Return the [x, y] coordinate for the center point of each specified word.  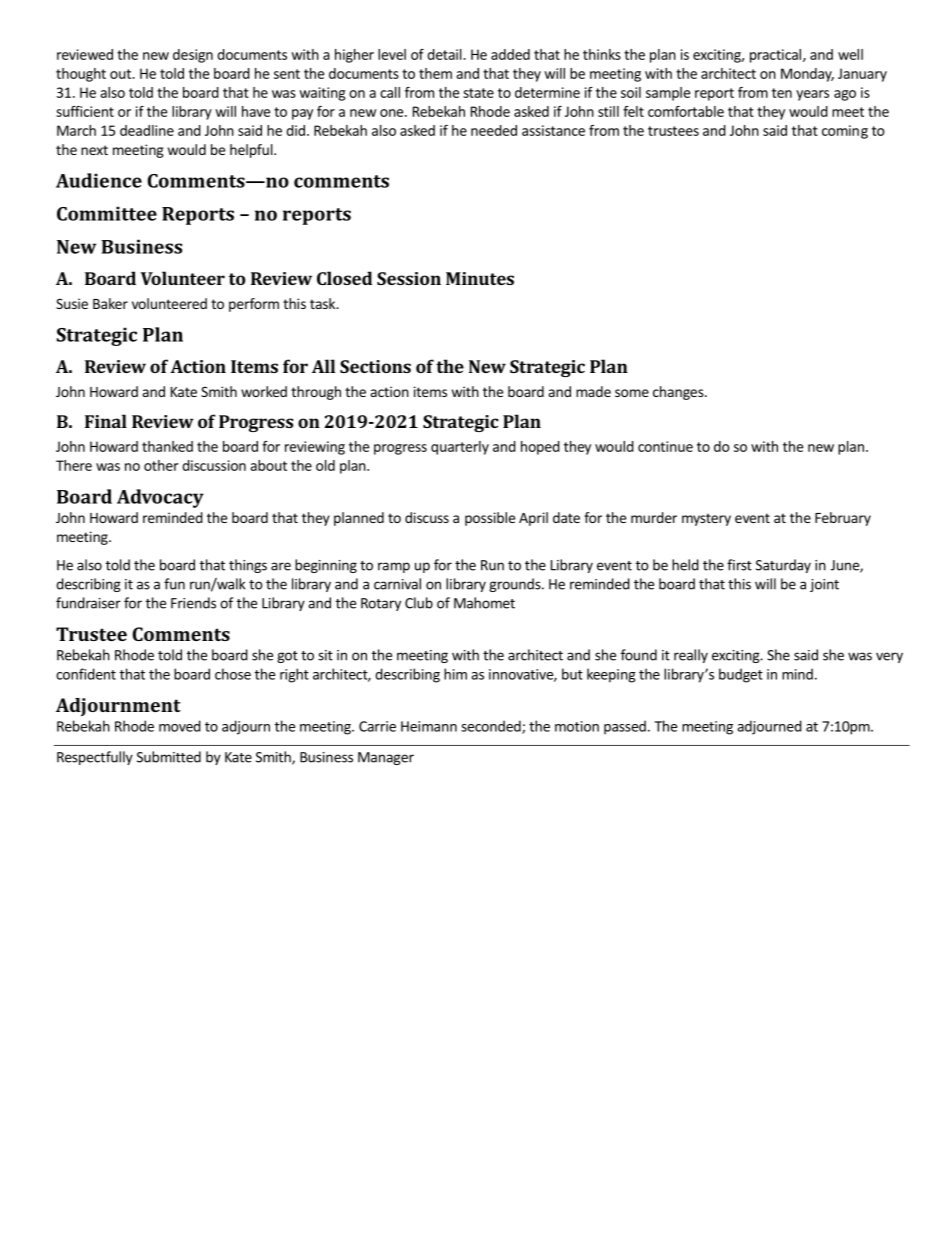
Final [106, 421]
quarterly [460, 448]
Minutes [480, 278]
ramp [394, 567]
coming [845, 132]
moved [180, 726]
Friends [193, 603]
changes [679, 393]
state [478, 93]
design [193, 56]
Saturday [783, 566]
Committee [107, 213]
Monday [807, 75]
